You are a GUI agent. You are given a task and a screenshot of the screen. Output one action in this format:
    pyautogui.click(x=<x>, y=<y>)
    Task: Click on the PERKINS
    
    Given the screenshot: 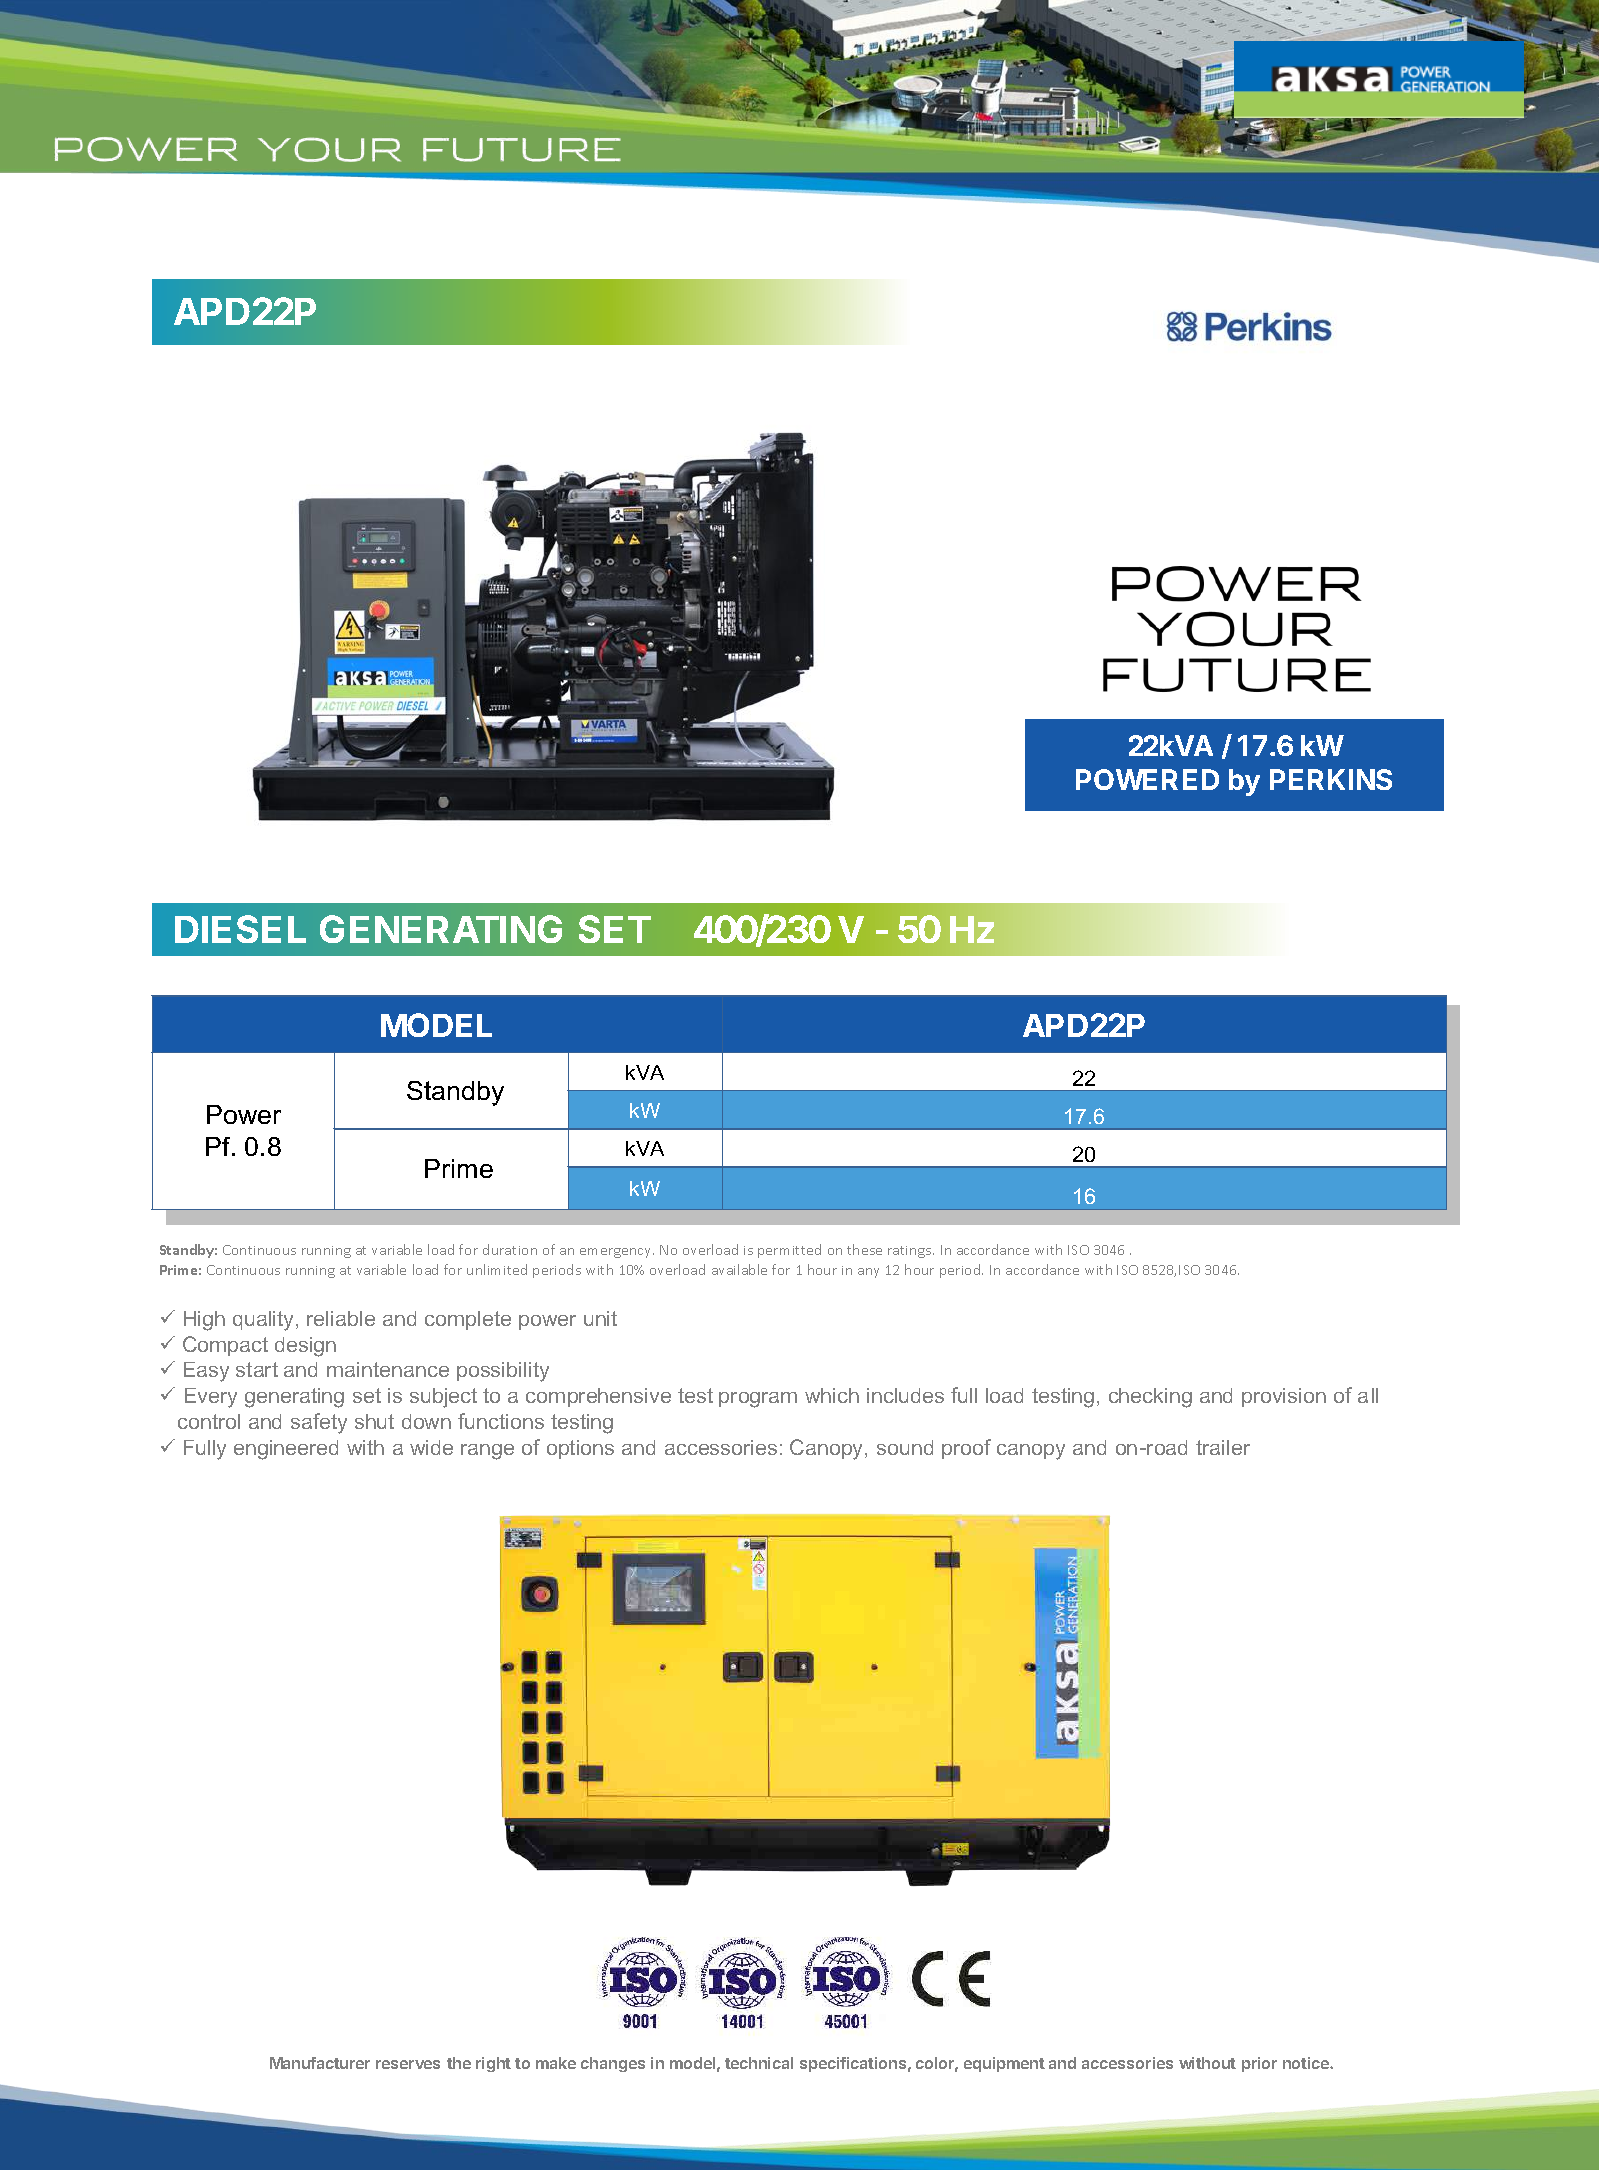 What is the action you would take?
    pyautogui.click(x=1331, y=779)
